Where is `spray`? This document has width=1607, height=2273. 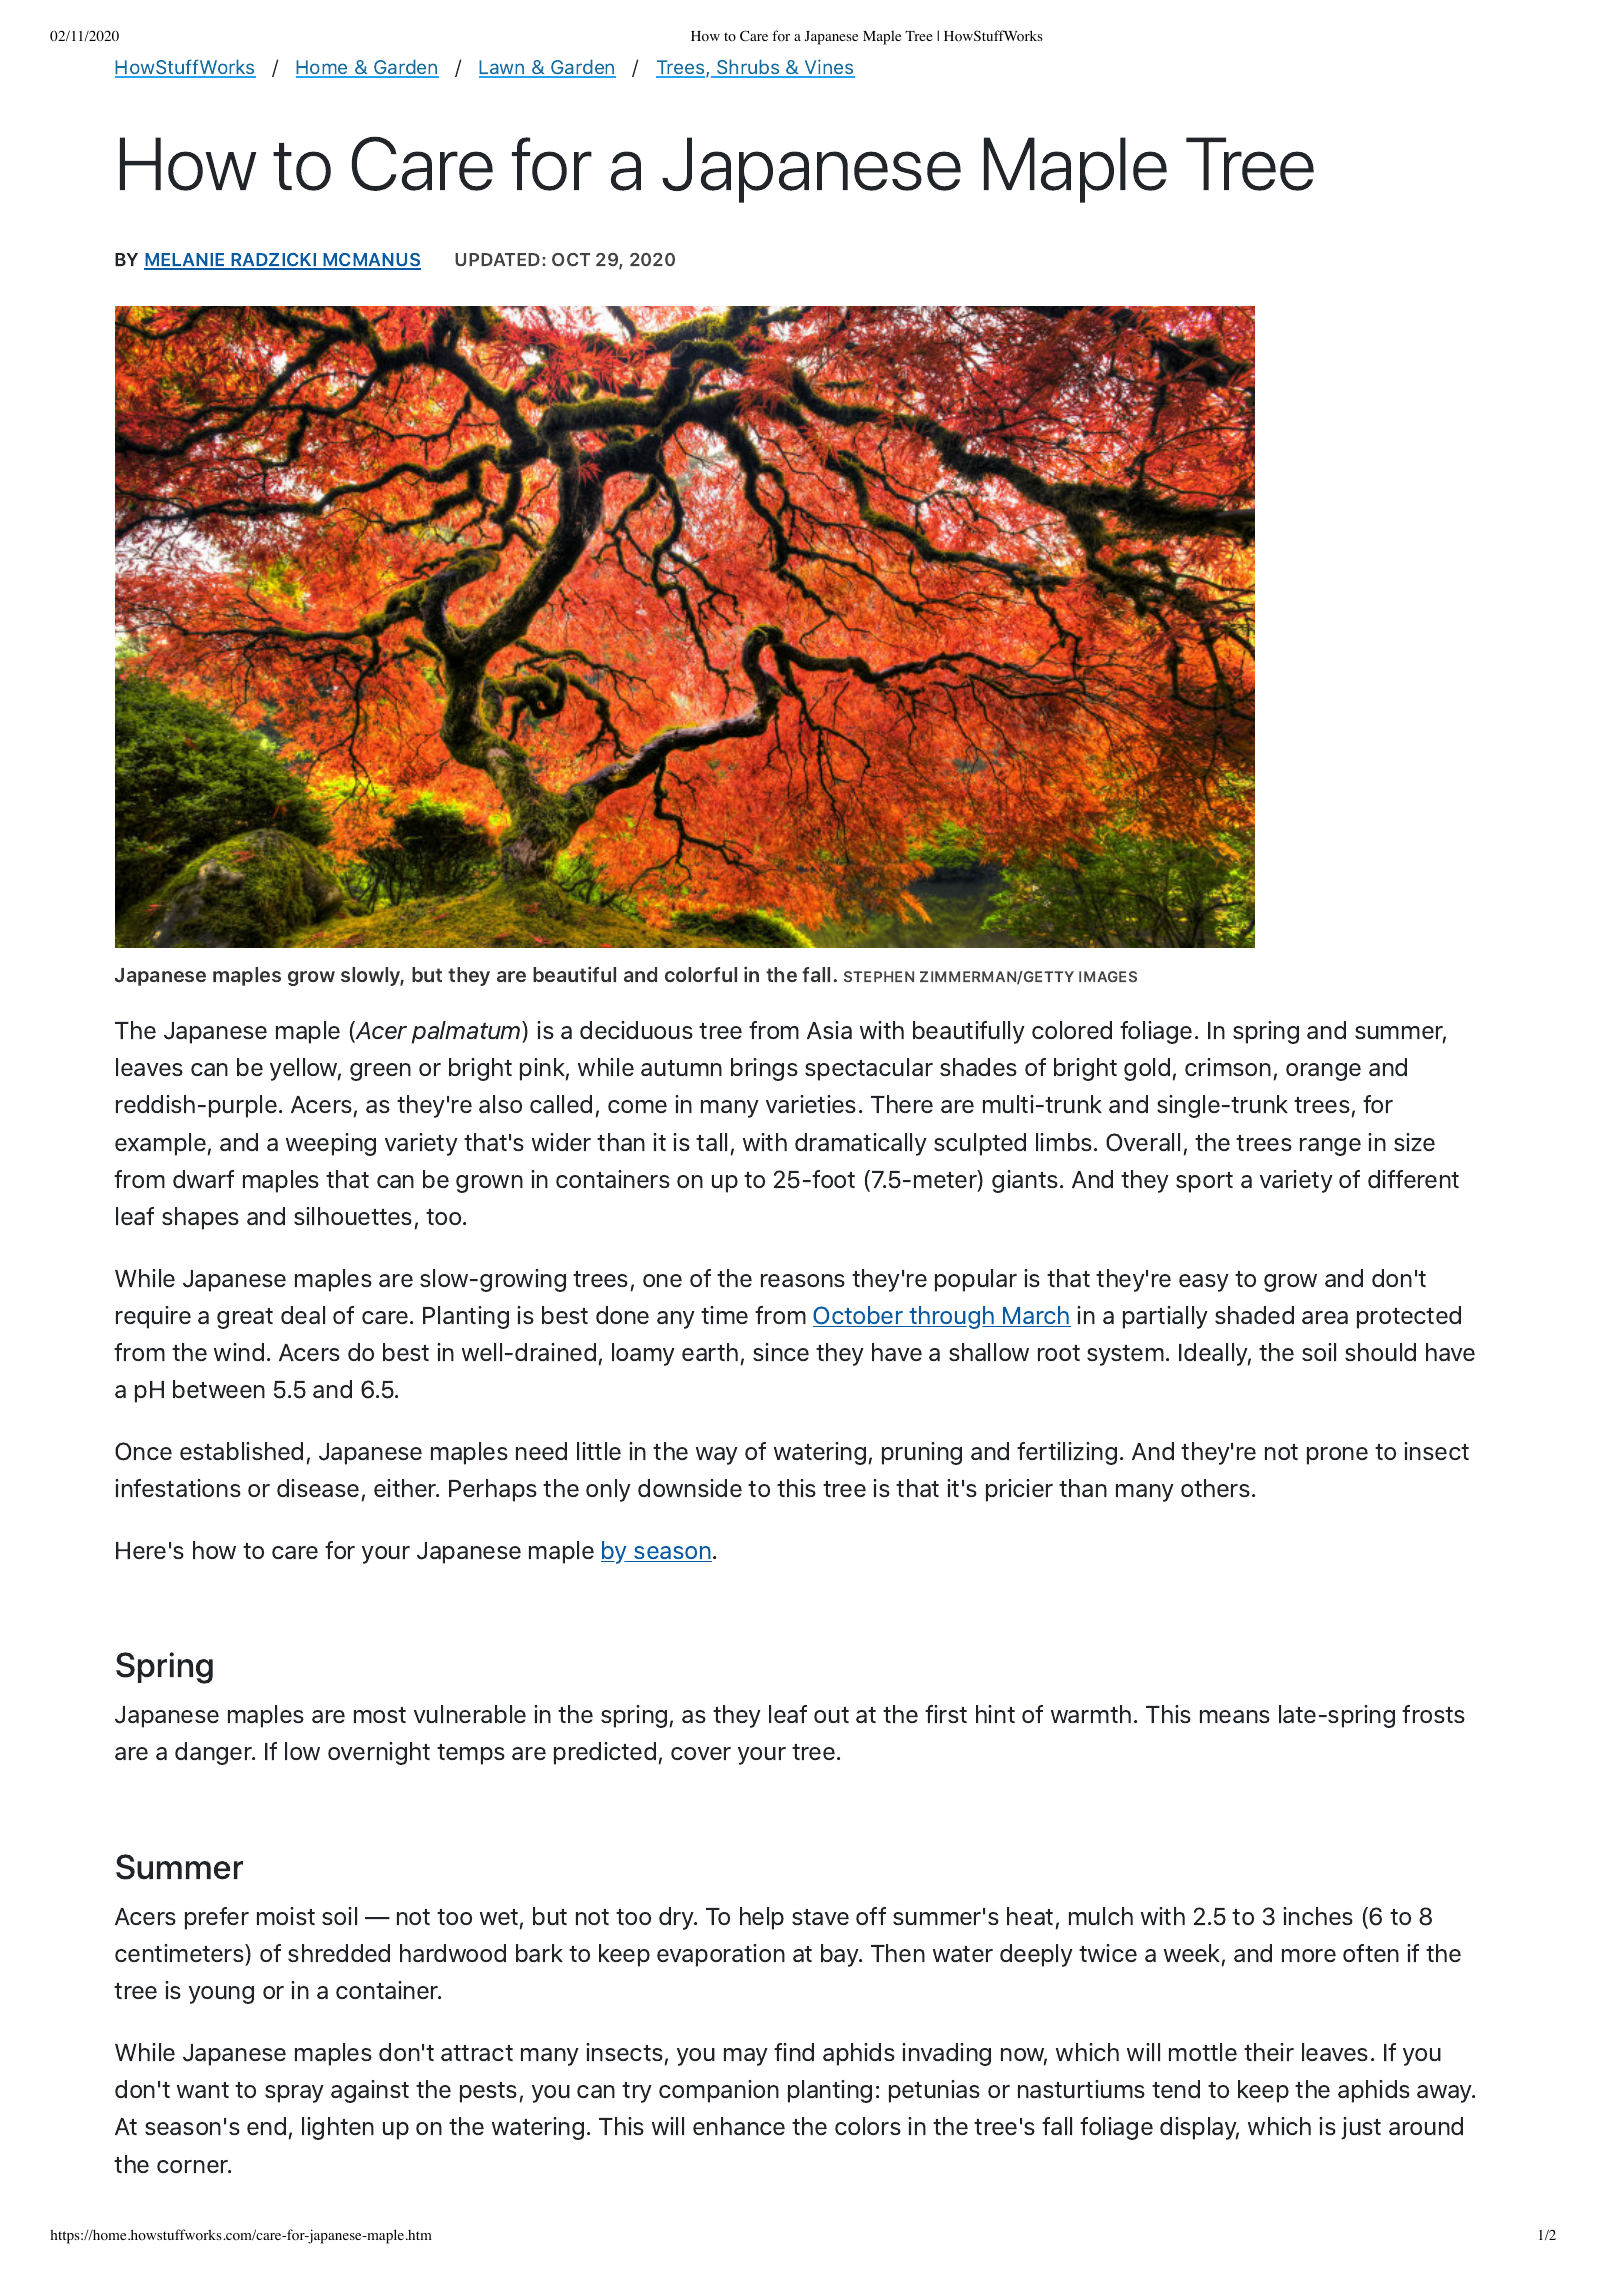
spray is located at coordinates (294, 2094).
